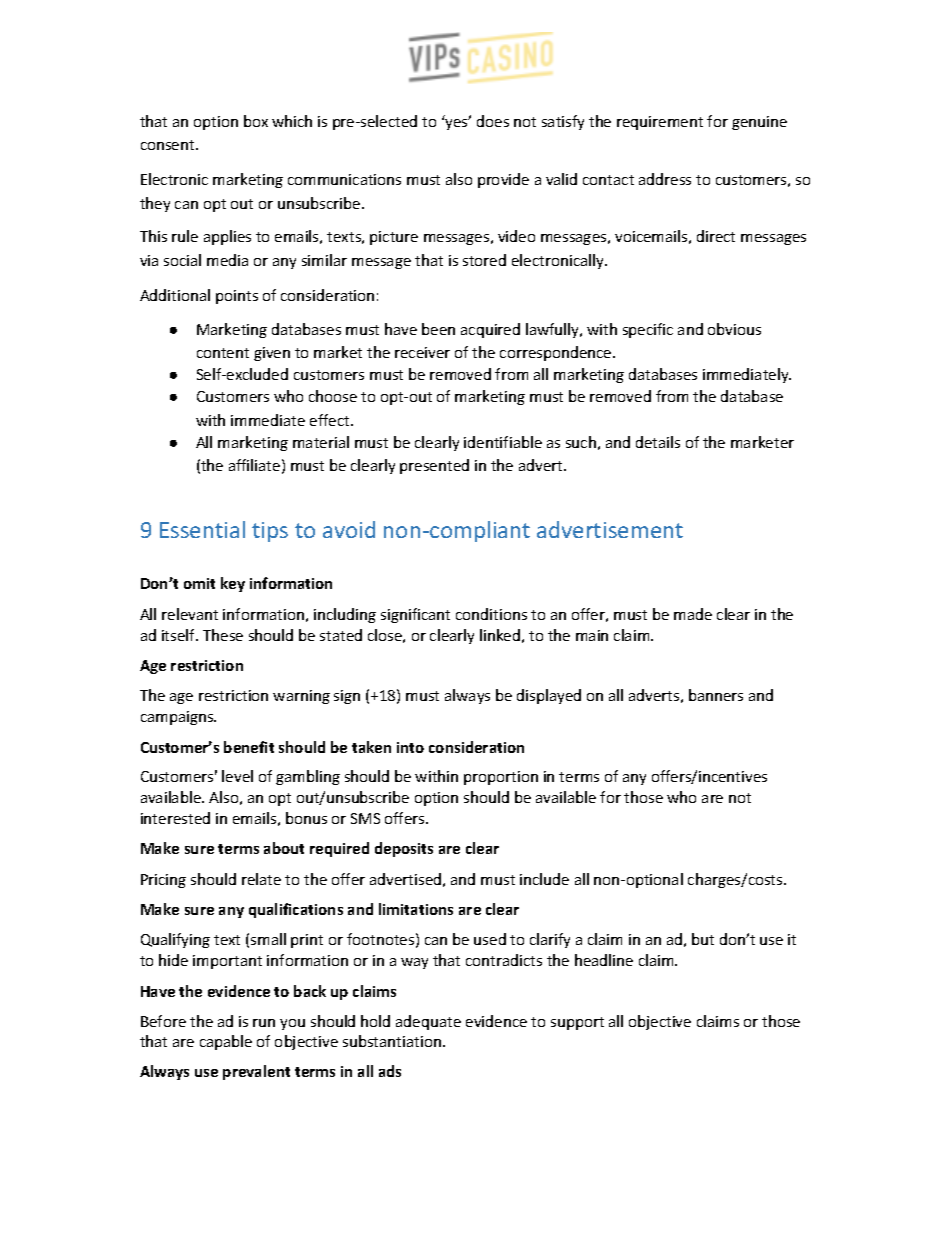 The width and height of the screenshot is (952, 1233). I want to click on support, so click(577, 1023).
